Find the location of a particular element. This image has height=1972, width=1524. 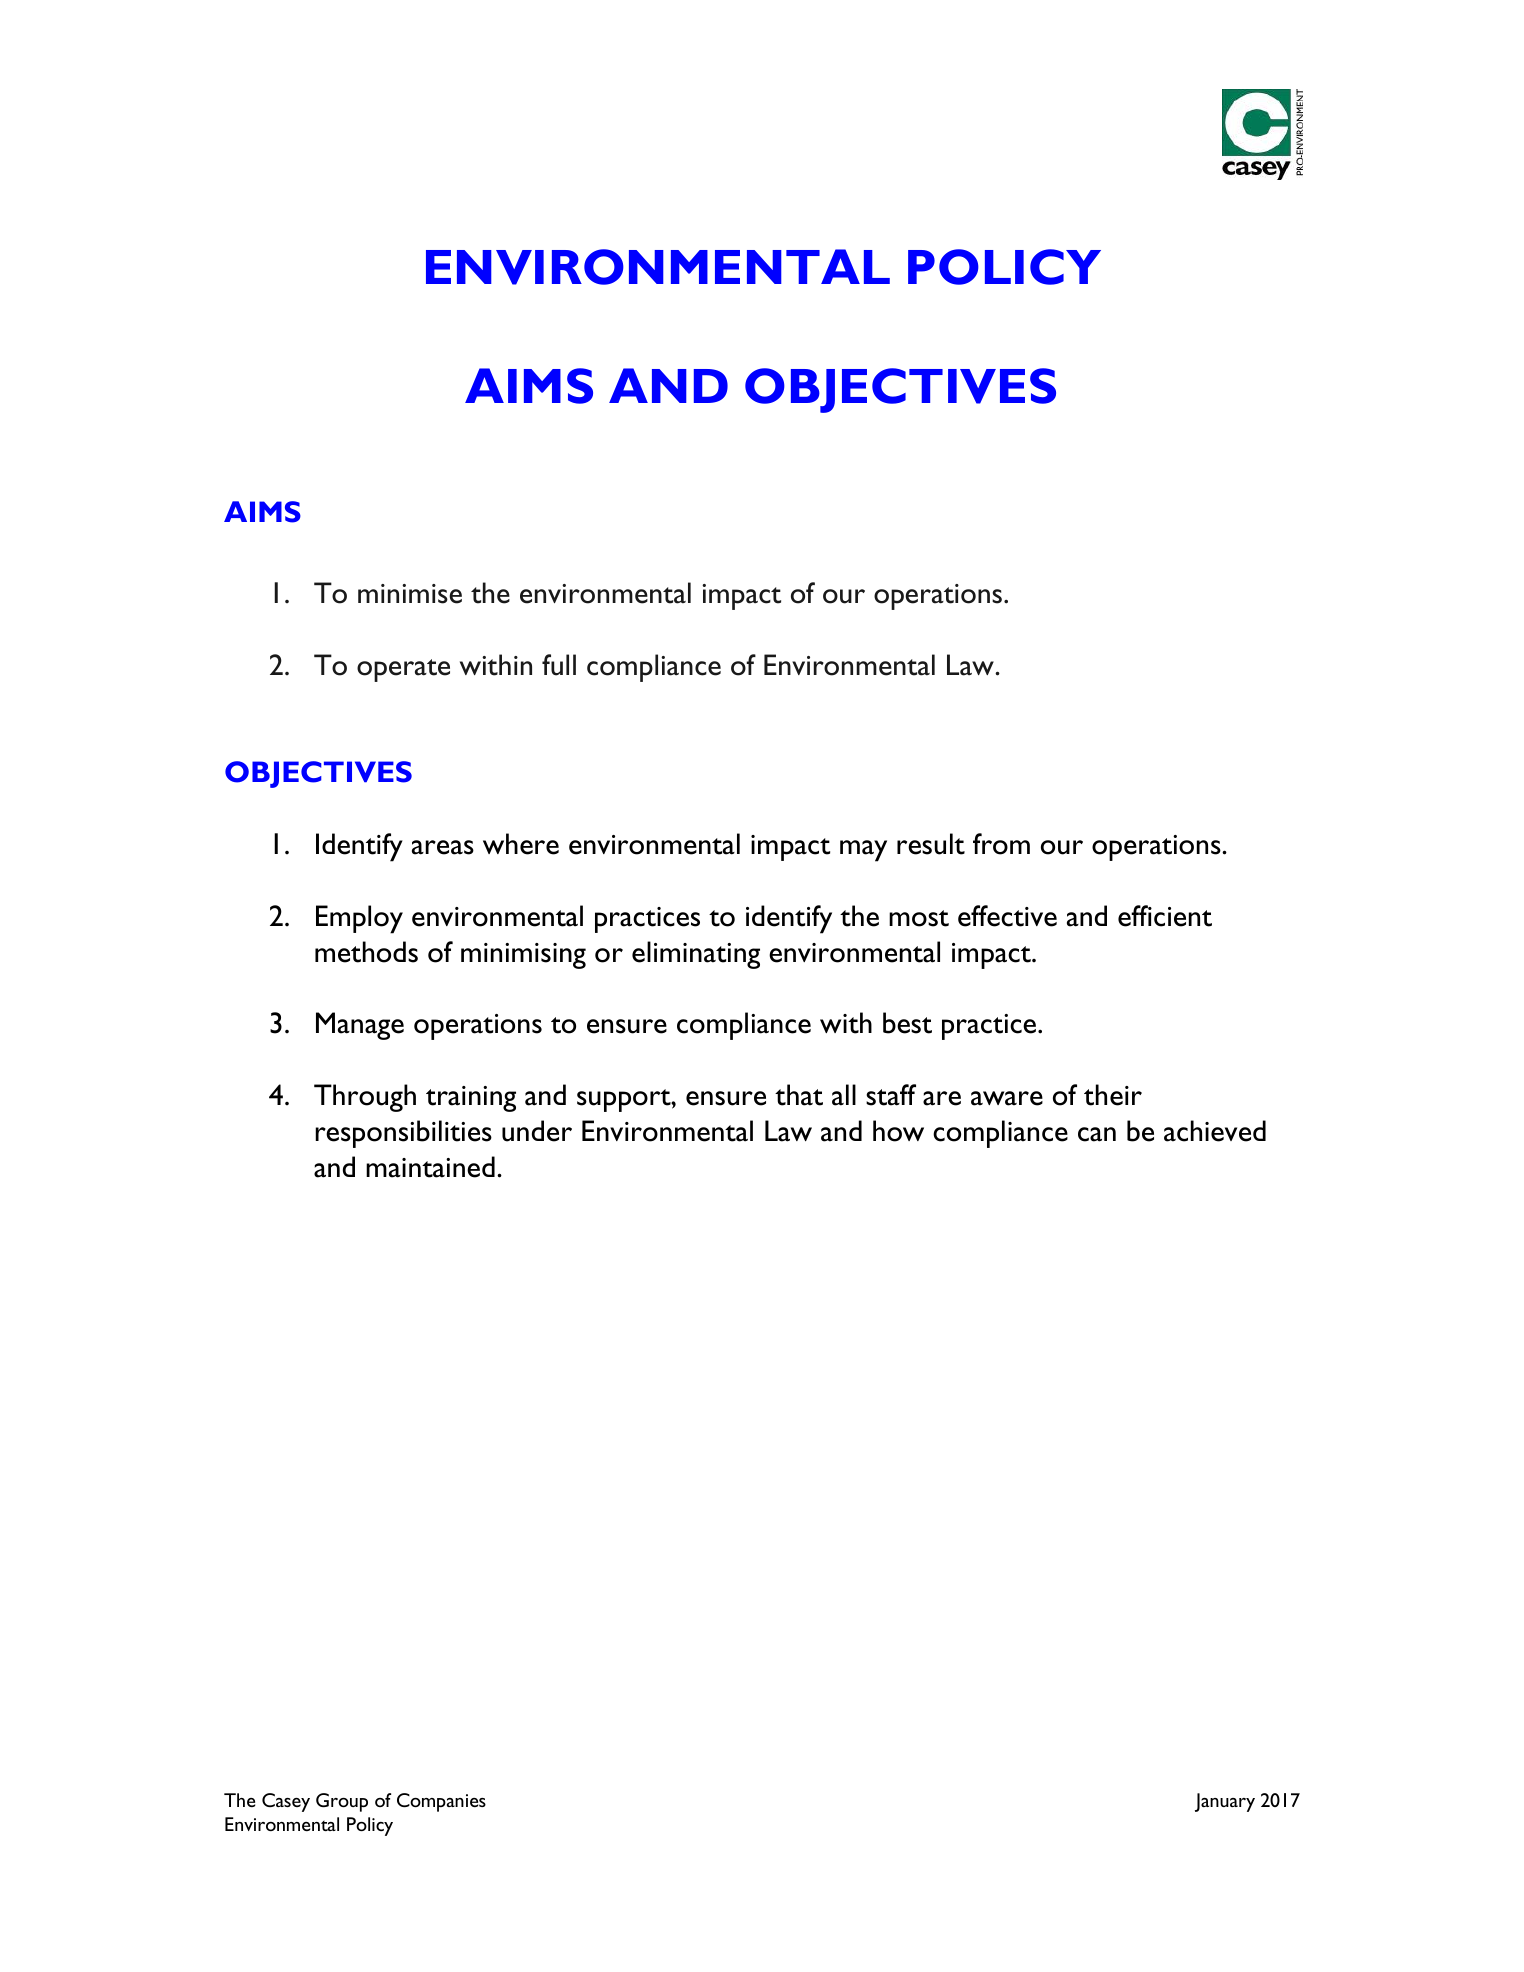

minimise is located at coordinates (410, 594).
